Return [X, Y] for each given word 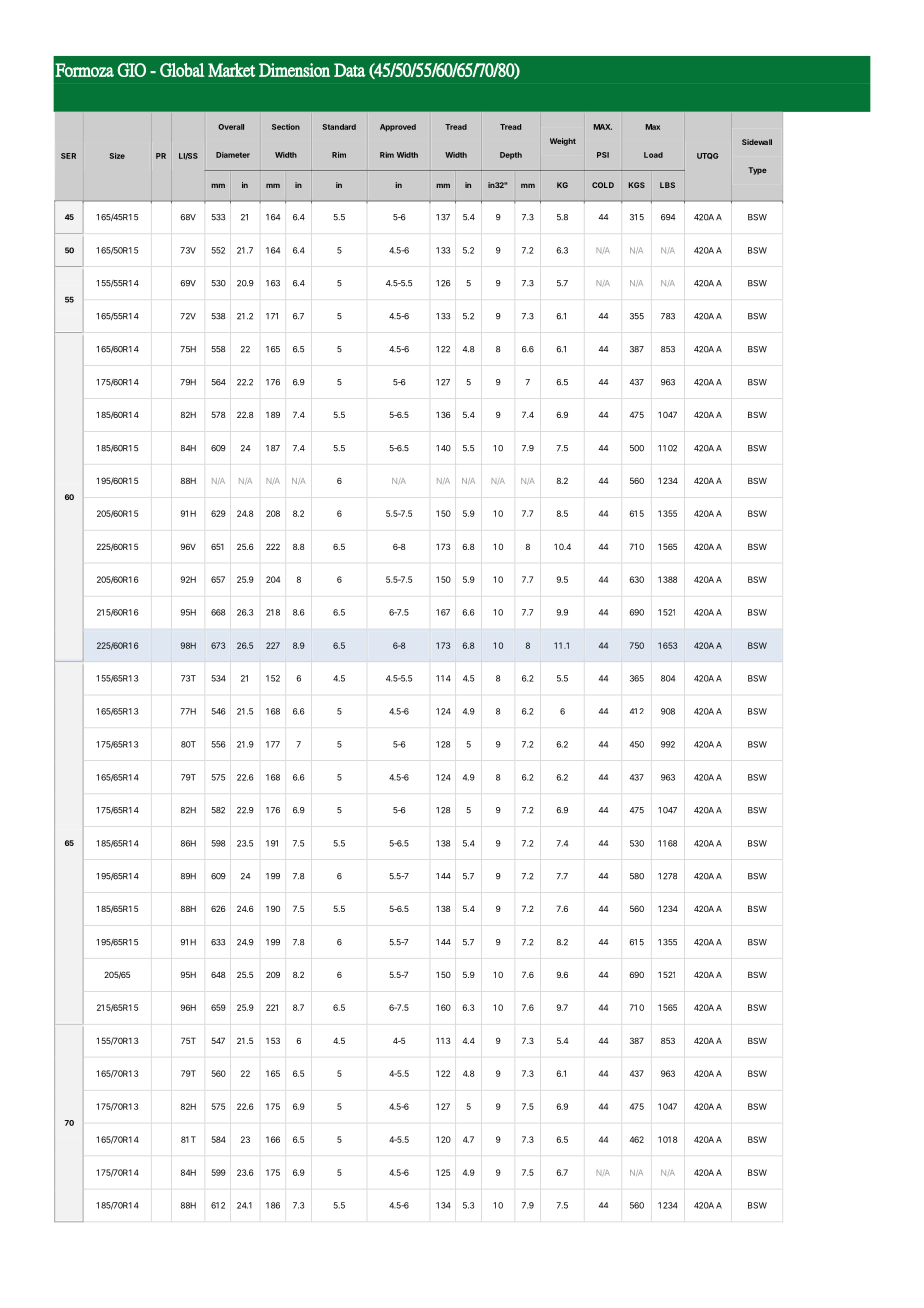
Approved [398, 128]
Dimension [294, 70]
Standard [339, 127]
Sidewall [757, 142]
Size [117, 156]
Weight [563, 142]
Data [349, 70]
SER [68, 156]
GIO [131, 70]
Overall [231, 127]
